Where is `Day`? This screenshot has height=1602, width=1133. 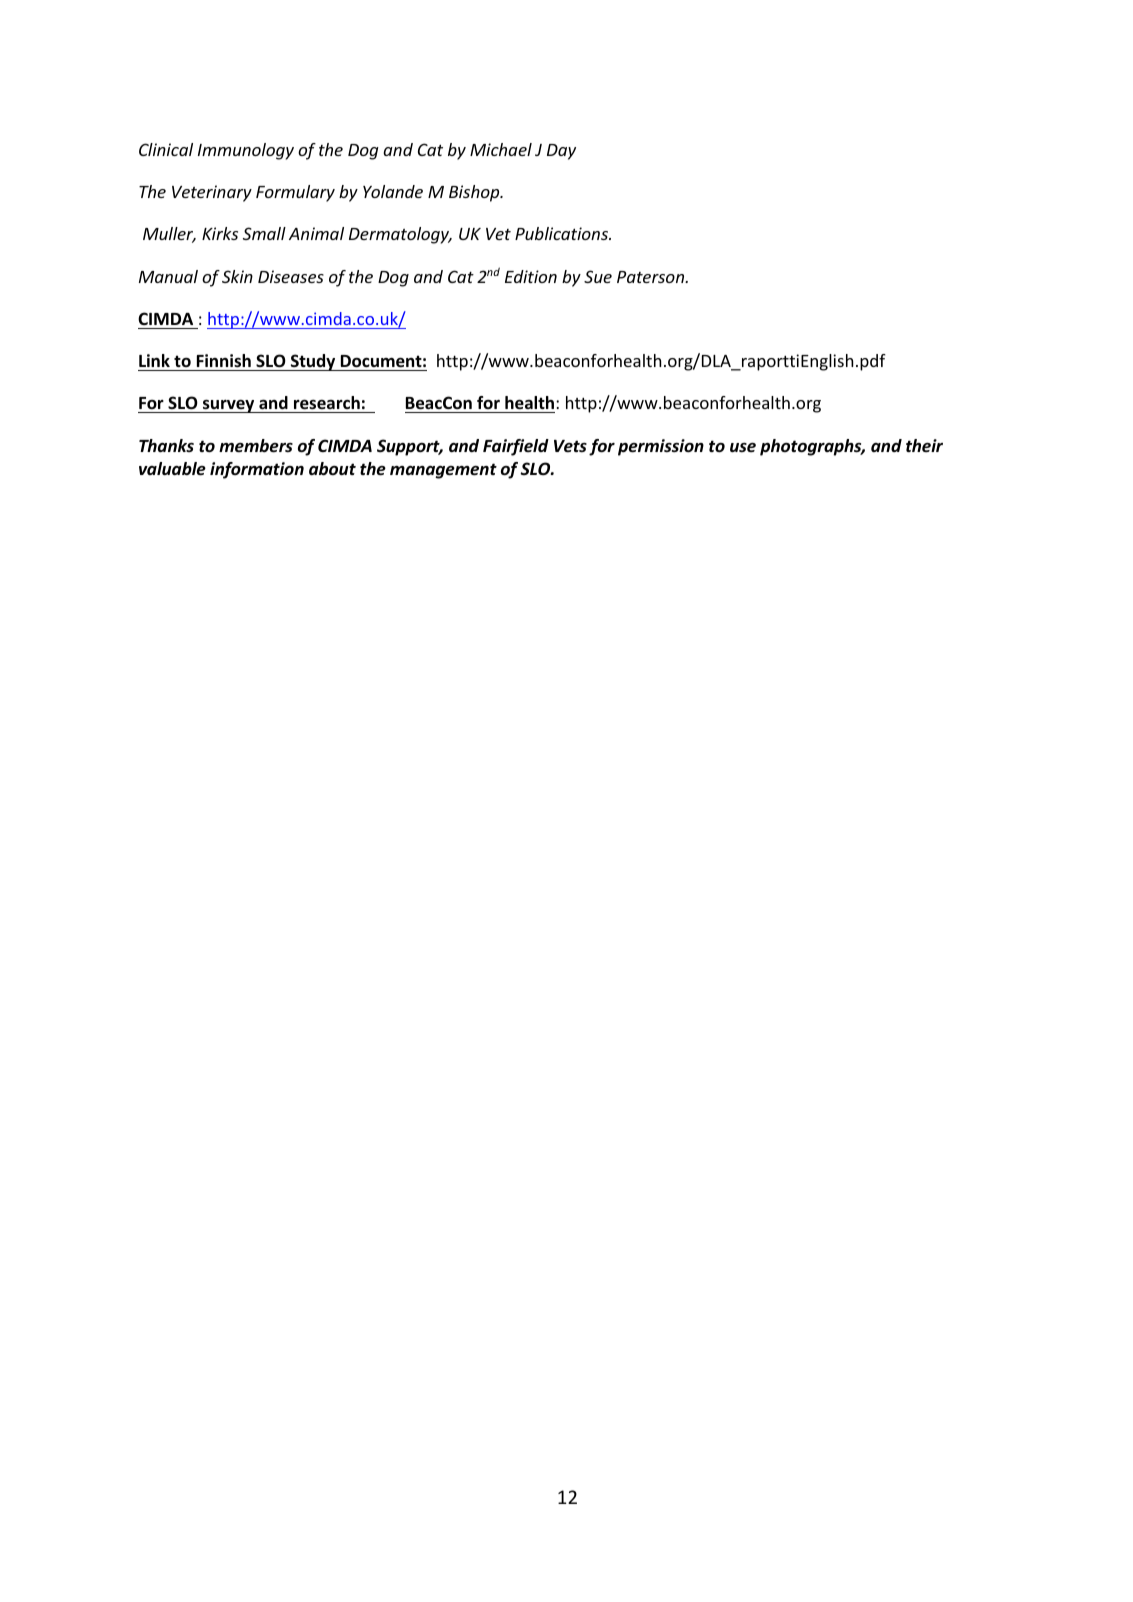 Day is located at coordinates (561, 152).
